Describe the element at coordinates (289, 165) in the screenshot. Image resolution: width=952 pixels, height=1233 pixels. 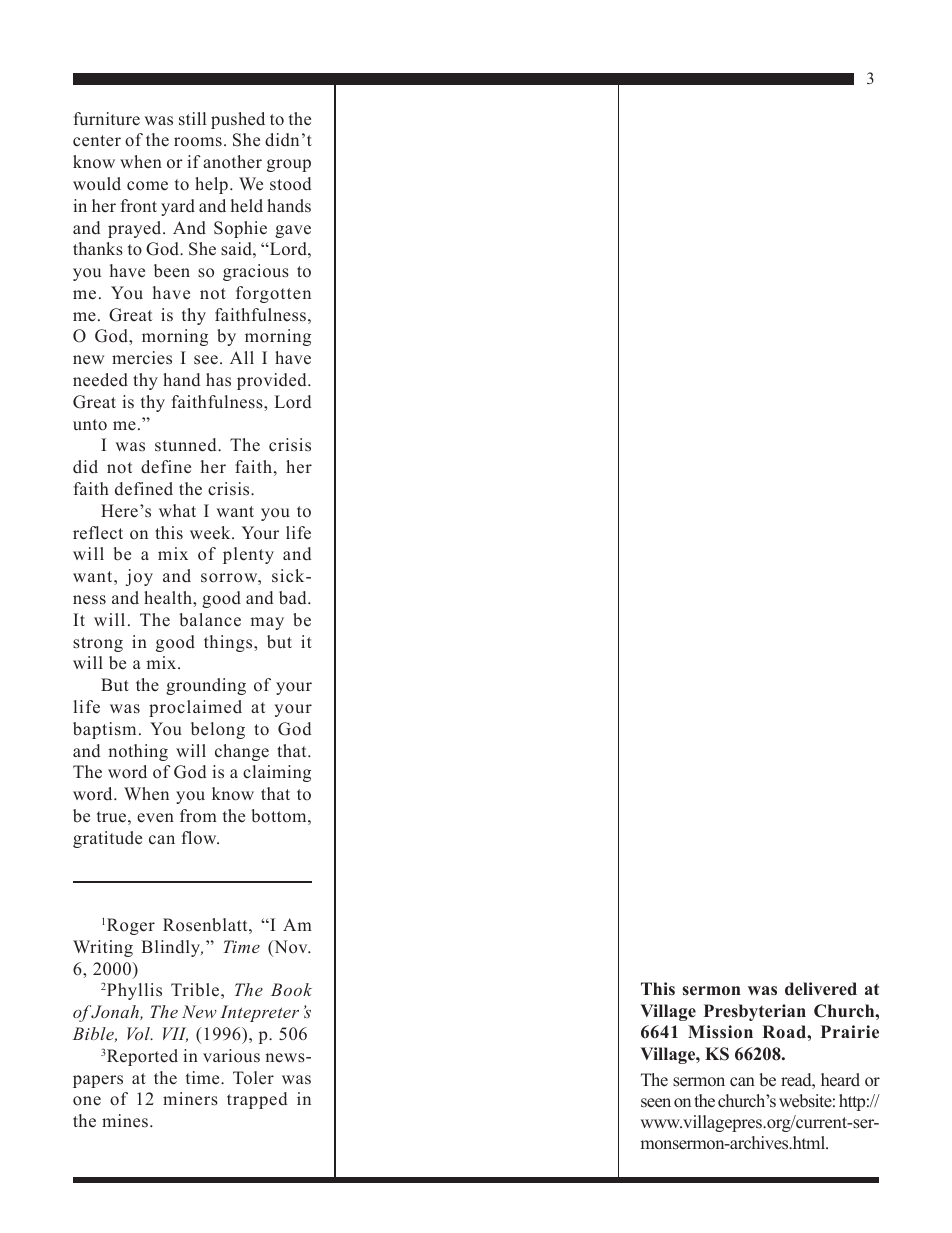
I see `group` at that location.
